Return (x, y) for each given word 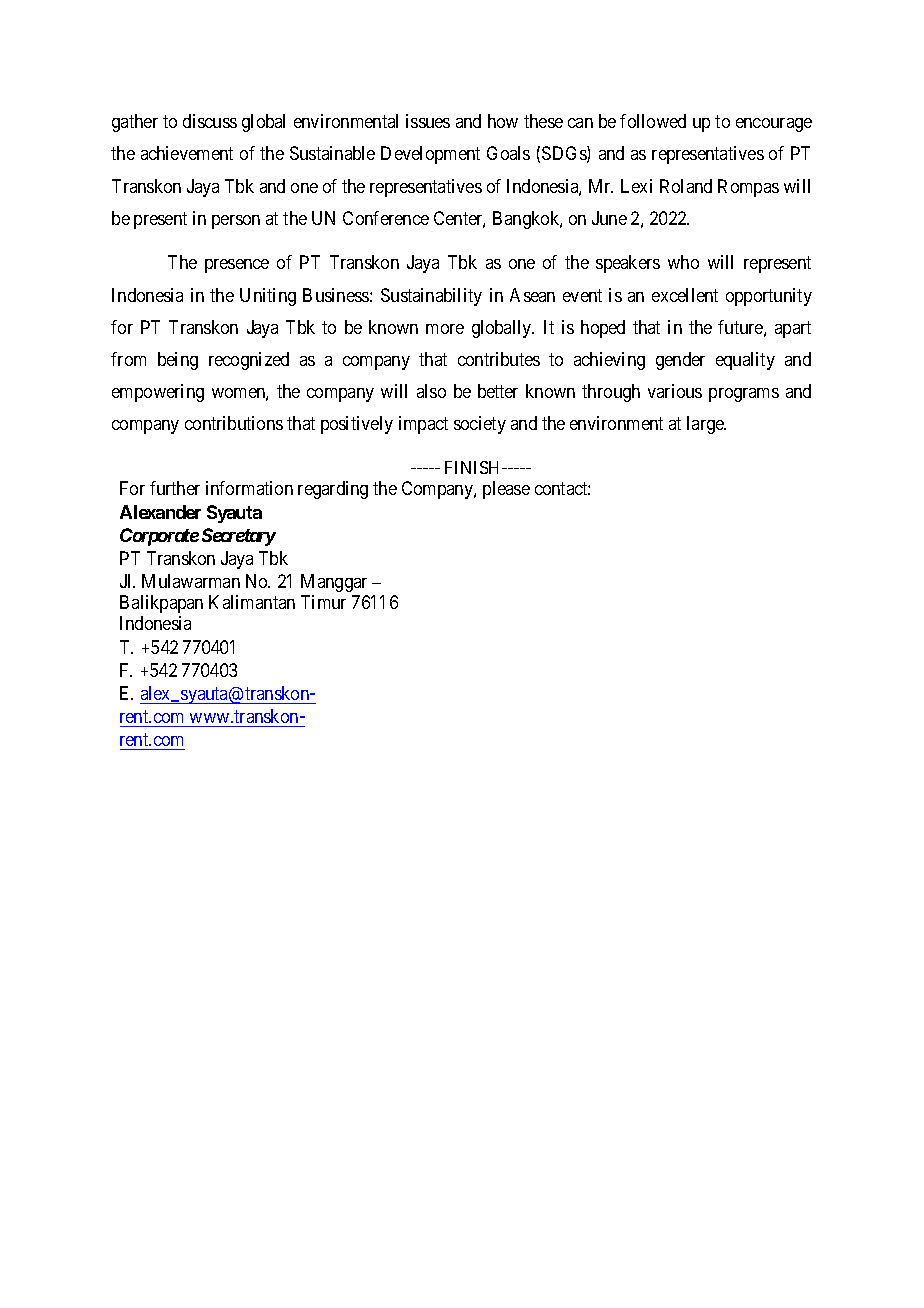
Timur (323, 602)
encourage (774, 125)
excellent (685, 295)
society (480, 425)
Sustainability (431, 297)
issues (428, 121)
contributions (234, 423)
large (706, 425)
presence (237, 266)
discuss (210, 121)
